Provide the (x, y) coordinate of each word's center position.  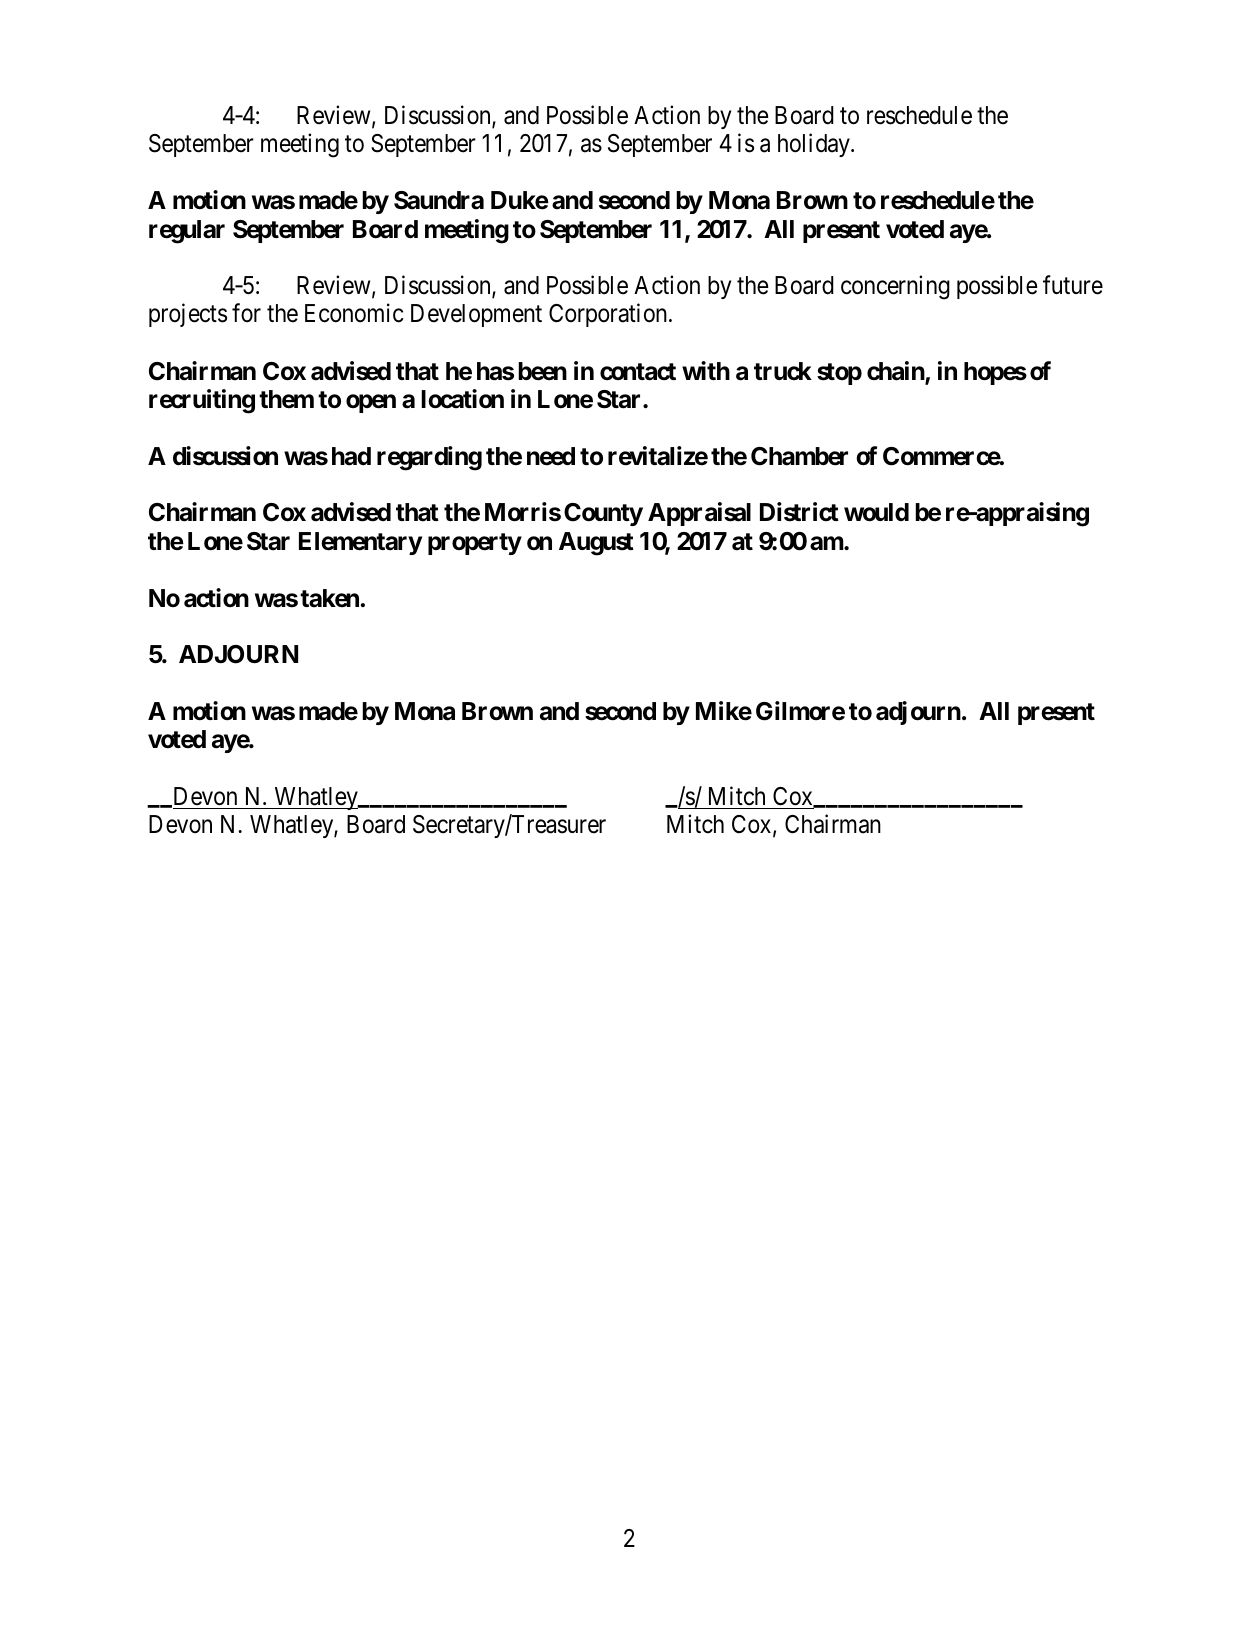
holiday (815, 145)
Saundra (439, 200)
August (596, 544)
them (286, 399)
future (1073, 285)
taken (329, 598)
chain (896, 372)
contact (638, 372)
